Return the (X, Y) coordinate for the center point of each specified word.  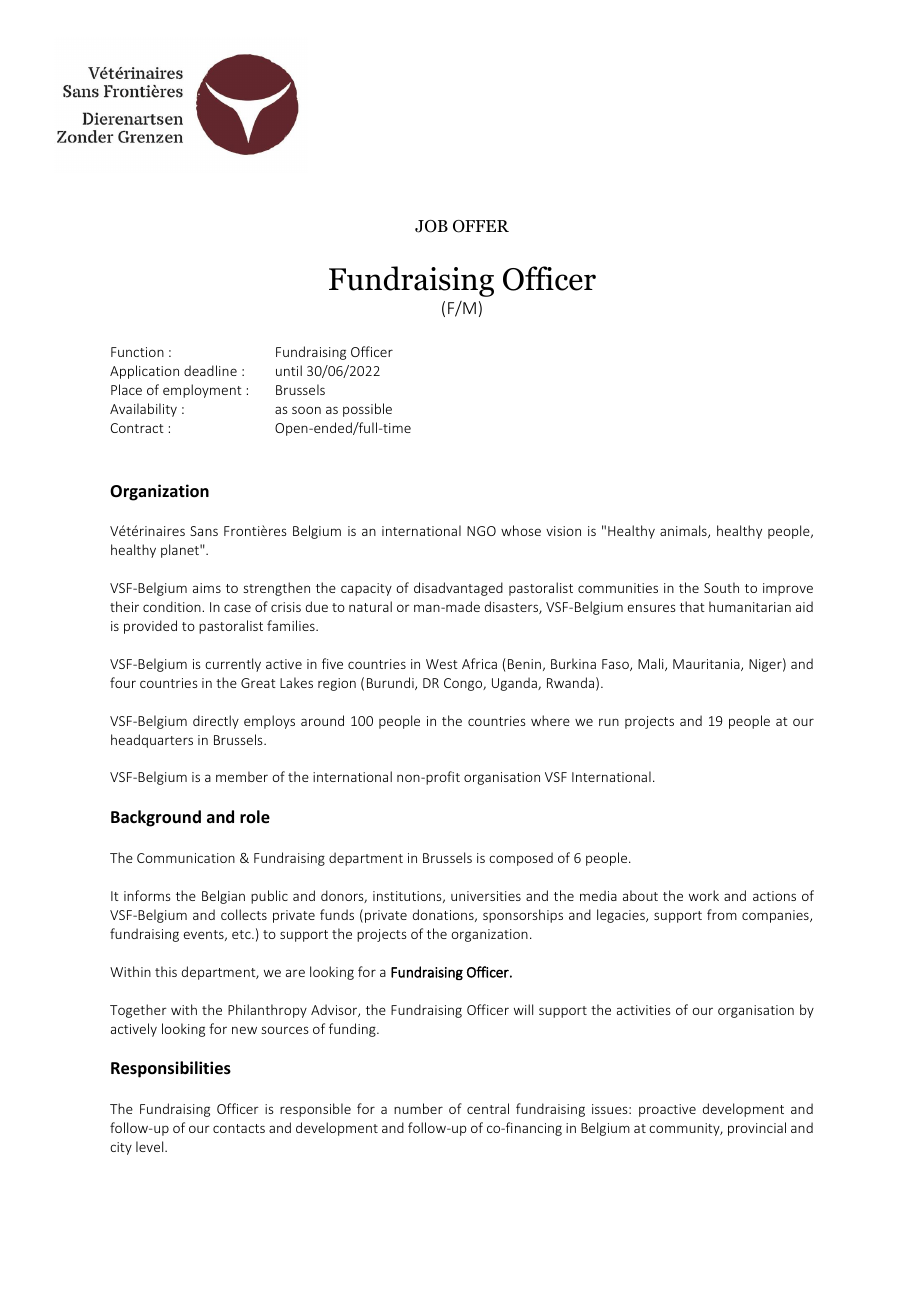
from (722, 914)
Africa (479, 663)
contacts (239, 1128)
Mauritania (707, 665)
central (488, 1108)
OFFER (481, 226)
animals (684, 531)
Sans (204, 531)
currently (233, 665)
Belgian (223, 897)
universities (486, 896)
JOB (431, 226)
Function (137, 352)
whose (521, 530)
